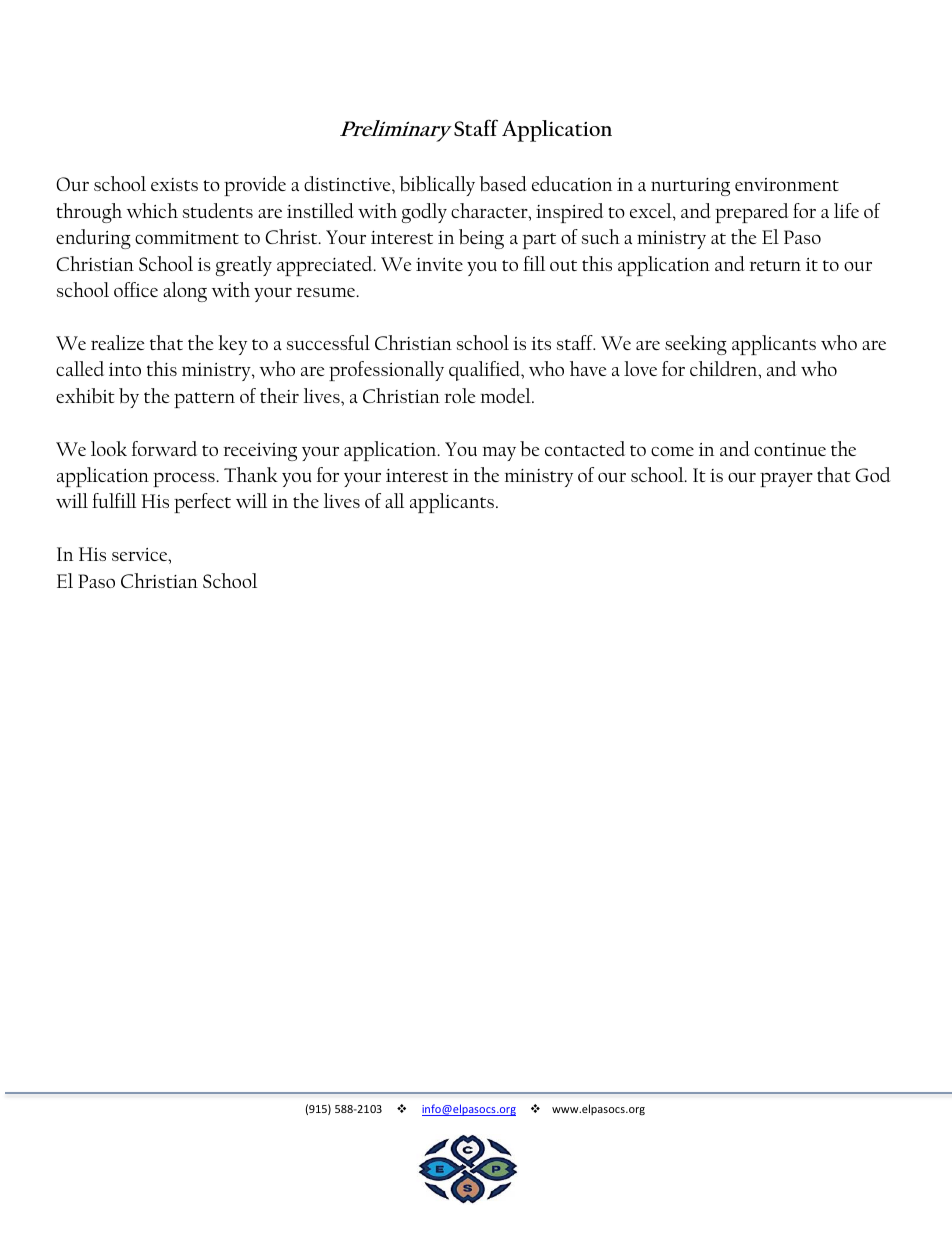 The height and width of the document is (1233, 952). Describe the element at coordinates (696, 345) in the document. I see `seeking` at that location.
